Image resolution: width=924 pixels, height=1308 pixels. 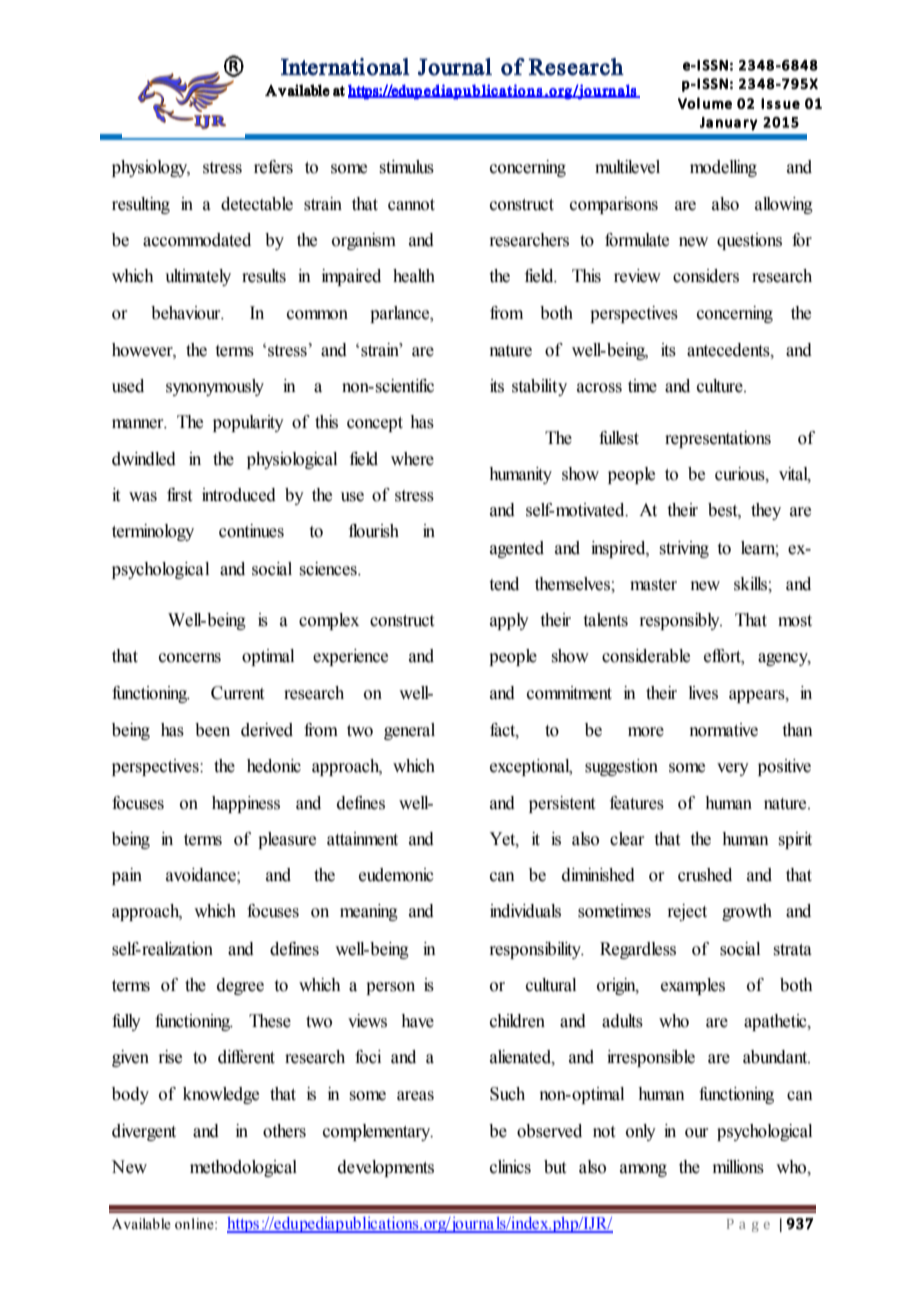 I want to click on exceptional, so click(x=531, y=767).
